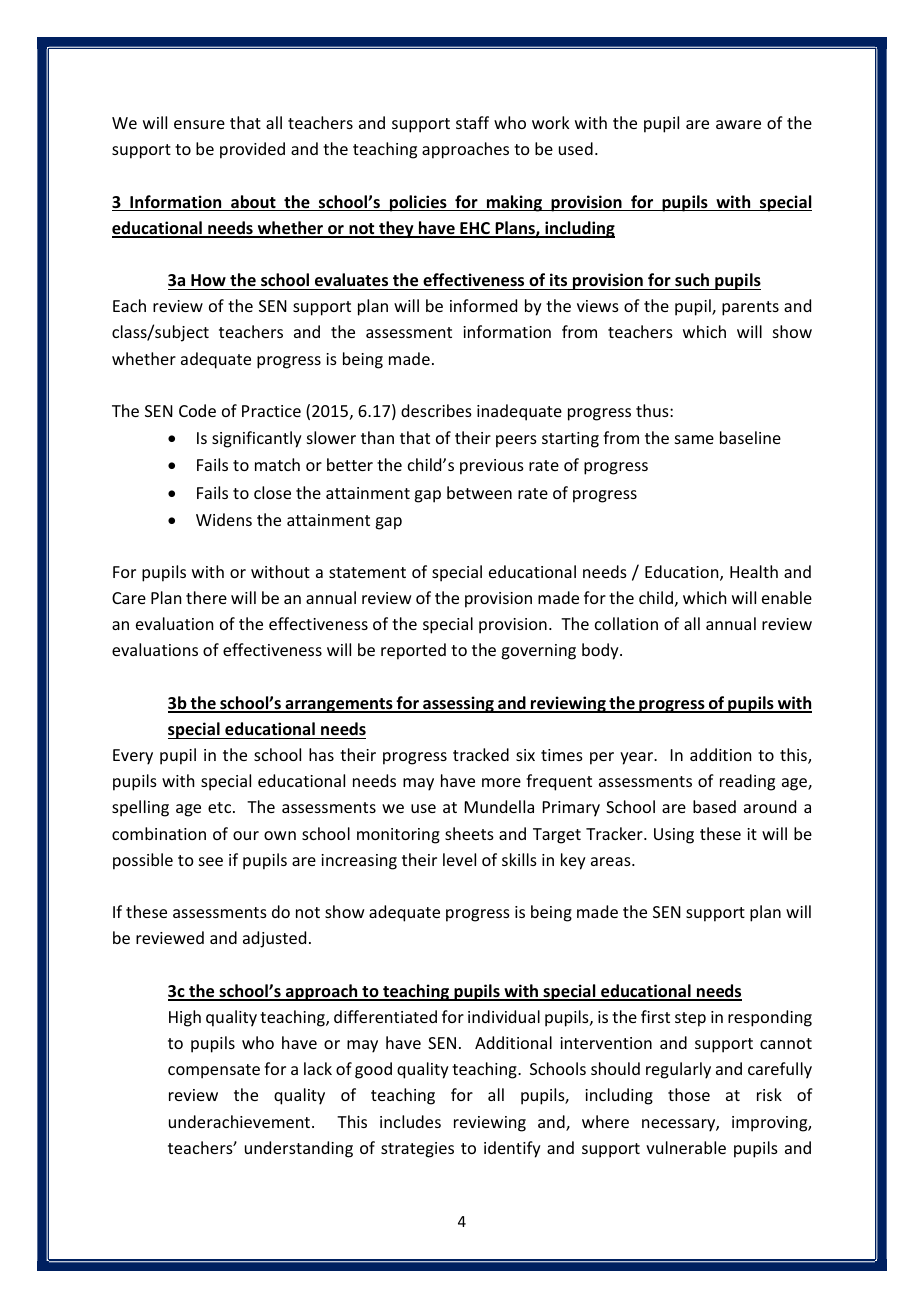 This screenshot has width=924, height=1308. Describe the element at coordinates (197, 410) in the screenshot. I see `Code` at that location.
